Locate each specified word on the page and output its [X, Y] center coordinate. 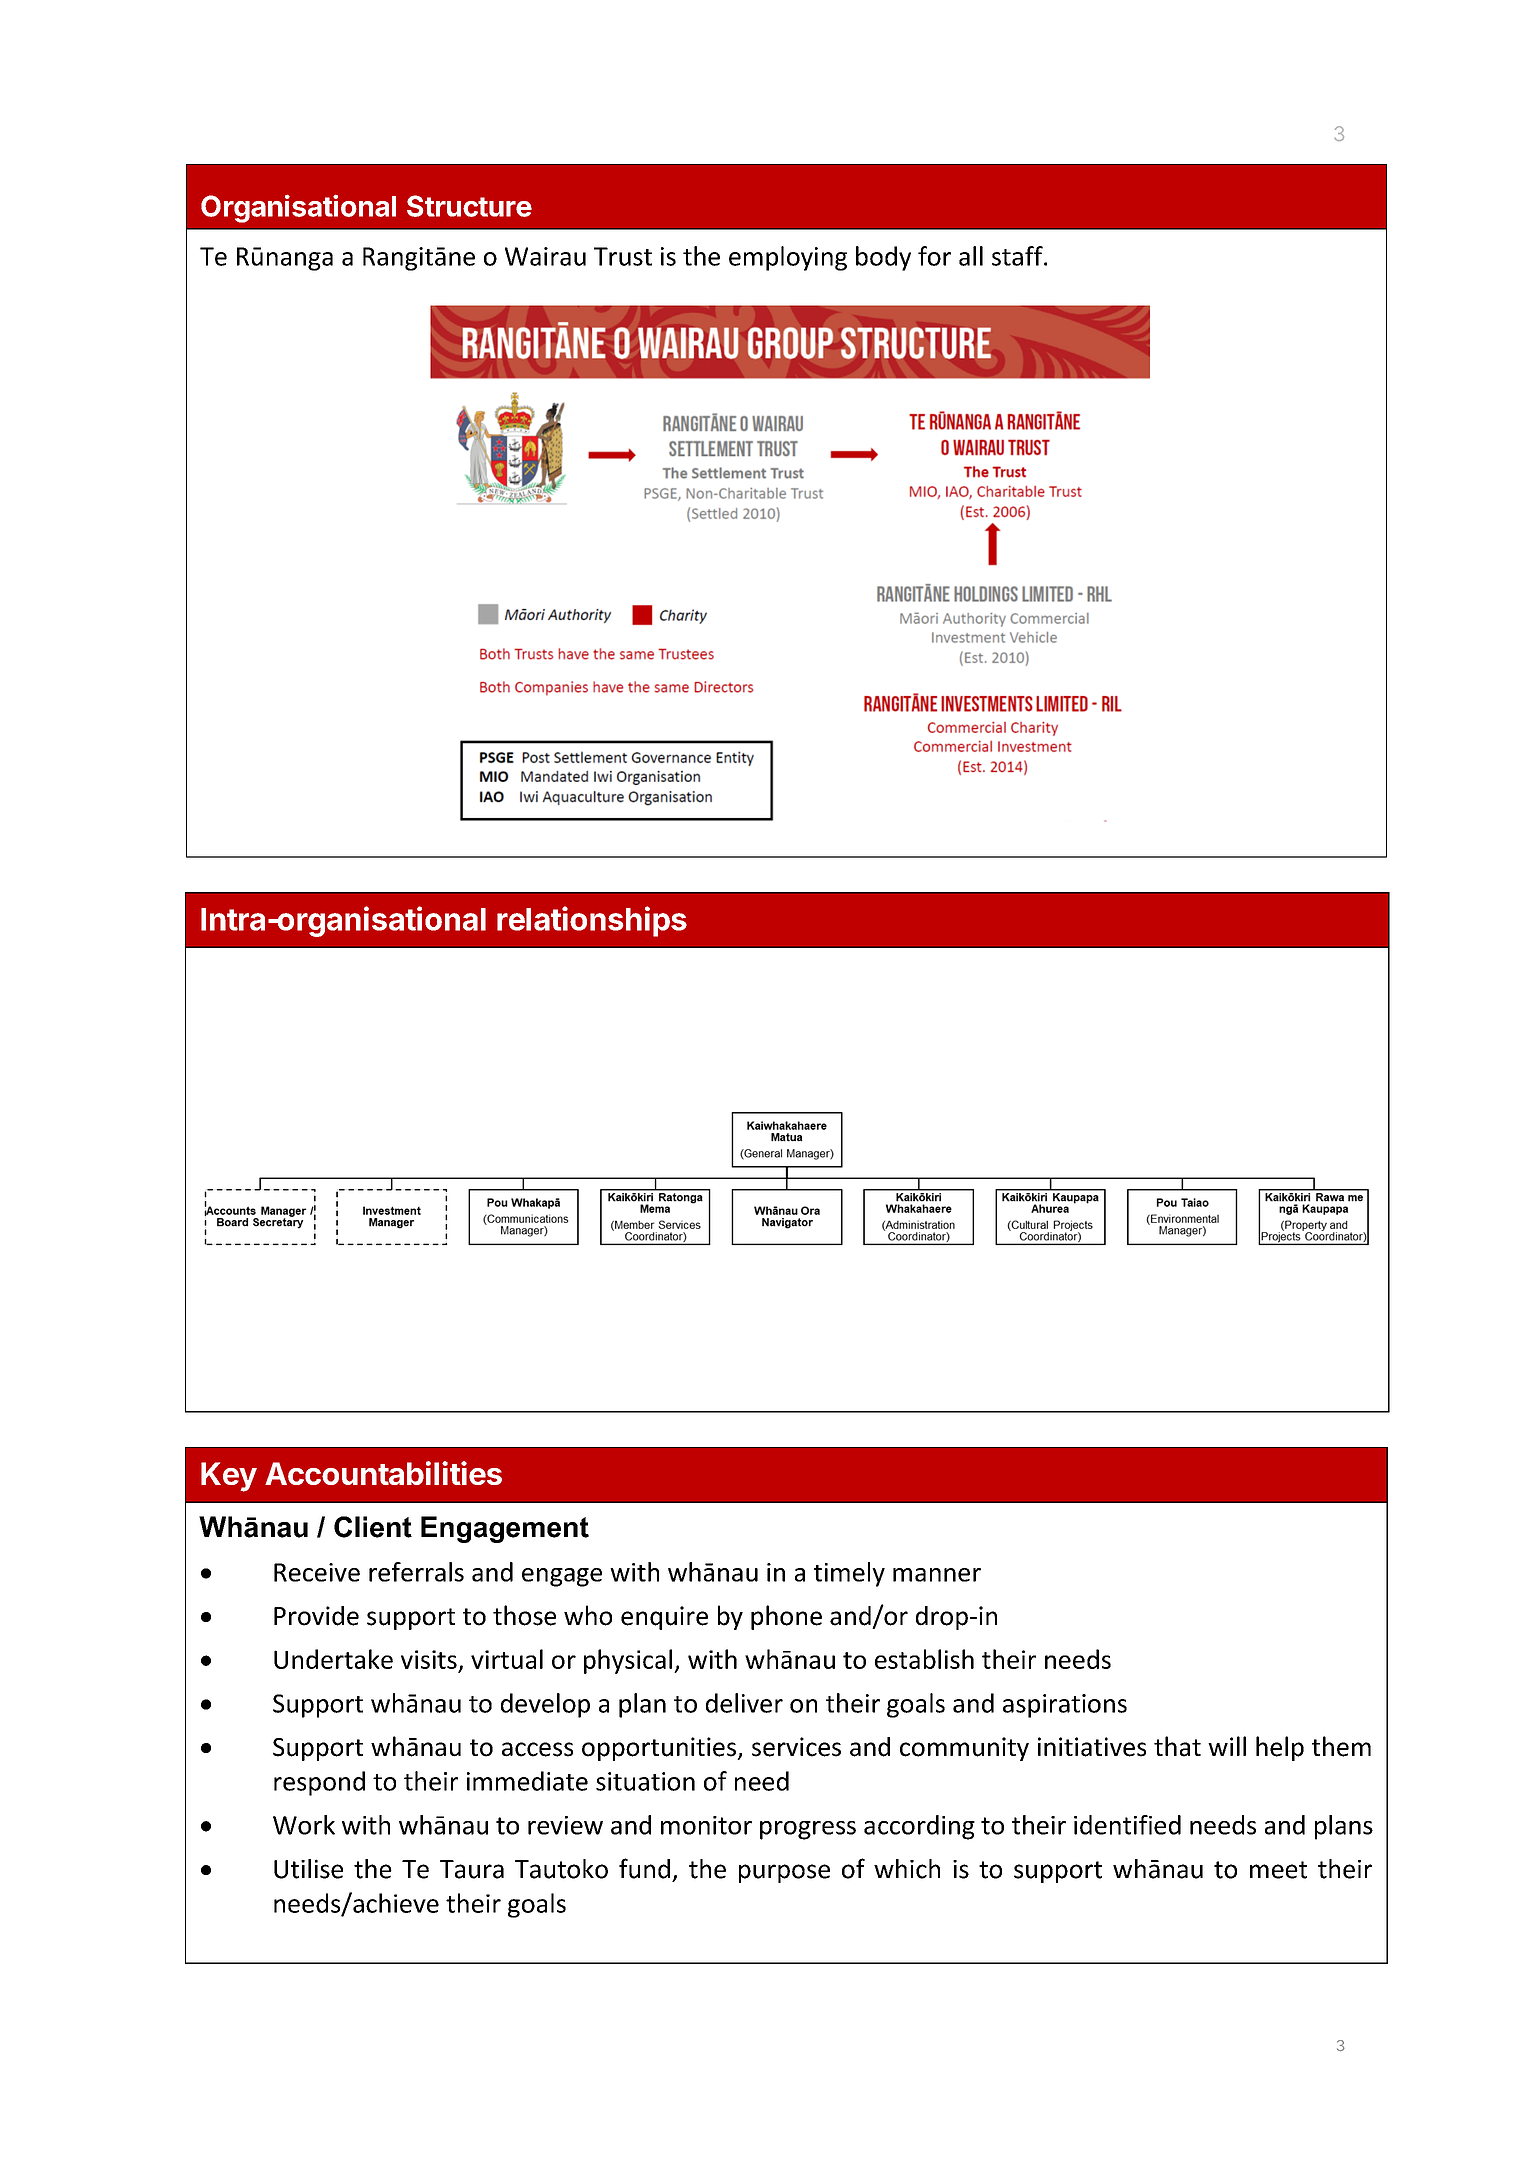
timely [849, 1574]
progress [808, 1830]
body [883, 258]
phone [786, 1617]
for [934, 256]
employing [788, 258]
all [971, 256]
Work [304, 1825]
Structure [469, 206]
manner [937, 1575]
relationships [592, 921]
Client [373, 1527]
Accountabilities [383, 1473]
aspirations [1065, 1706]
